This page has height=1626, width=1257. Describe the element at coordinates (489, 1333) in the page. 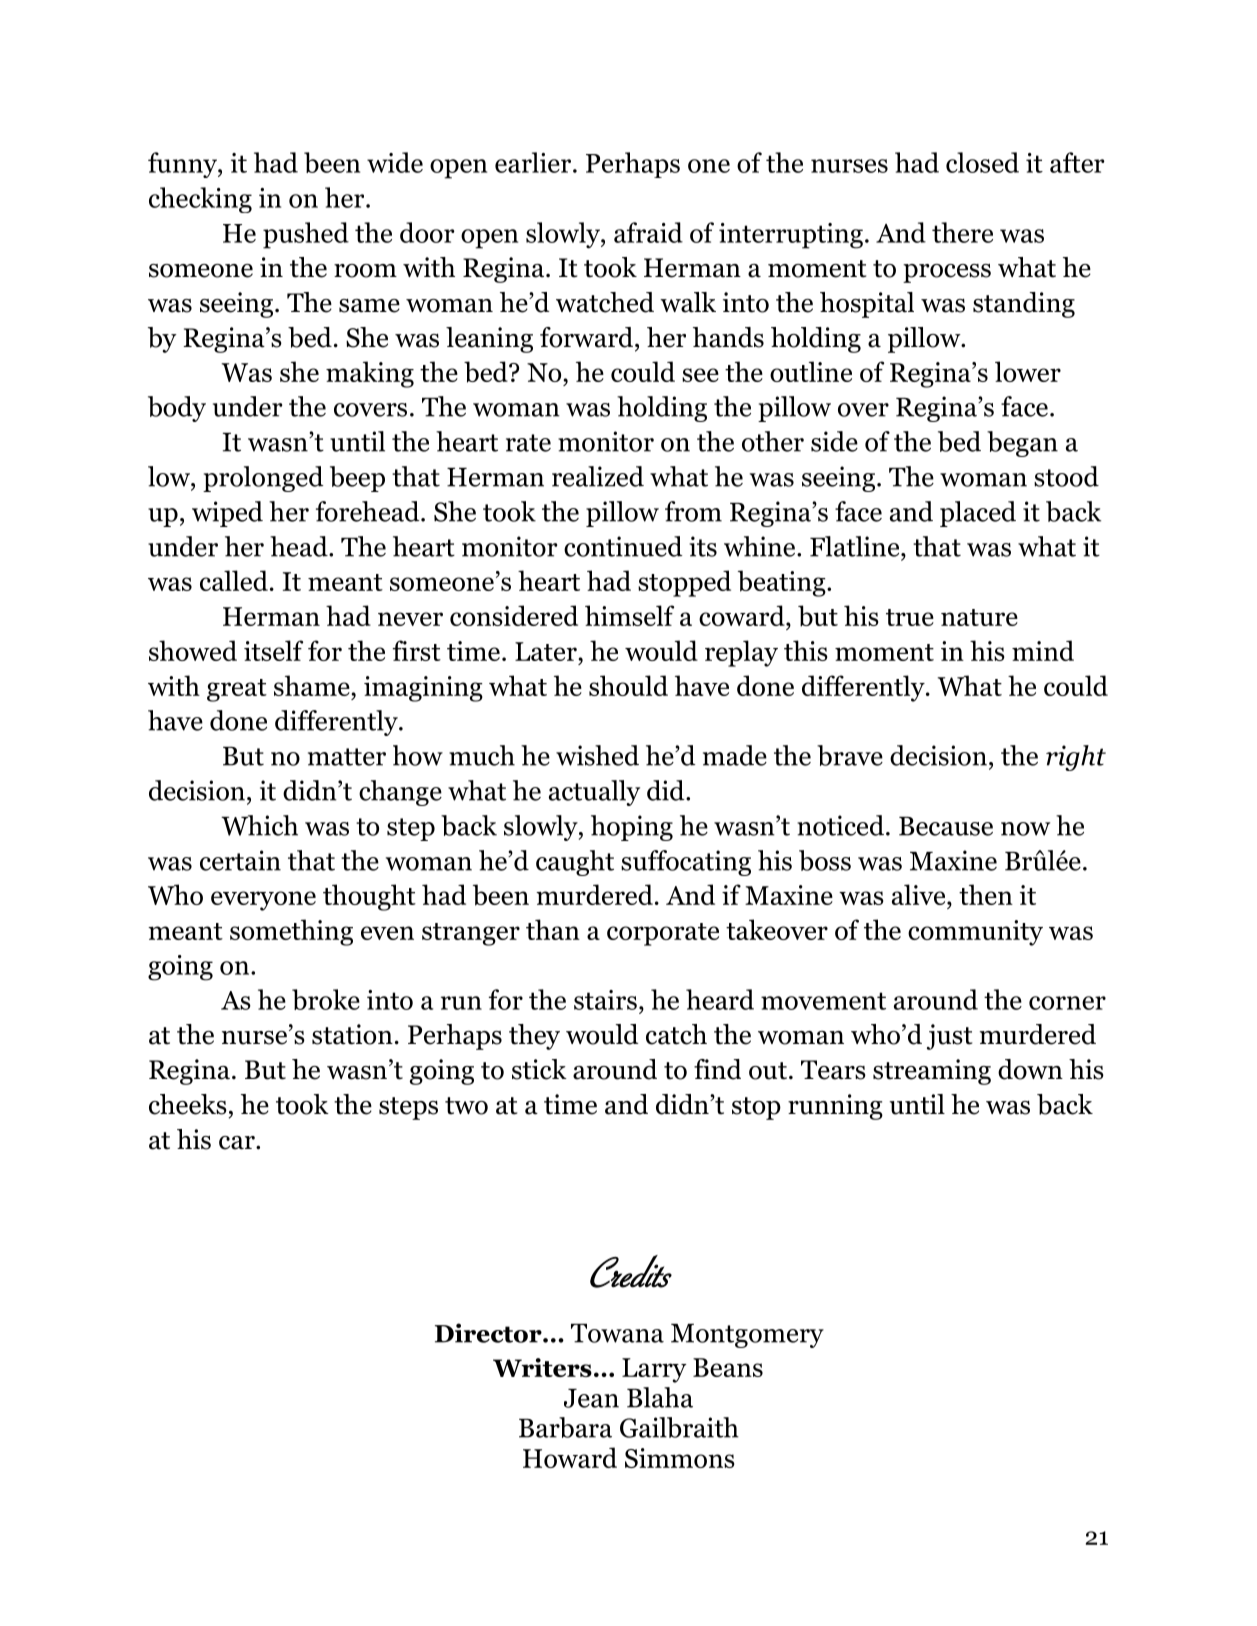

I see `Director` at that location.
